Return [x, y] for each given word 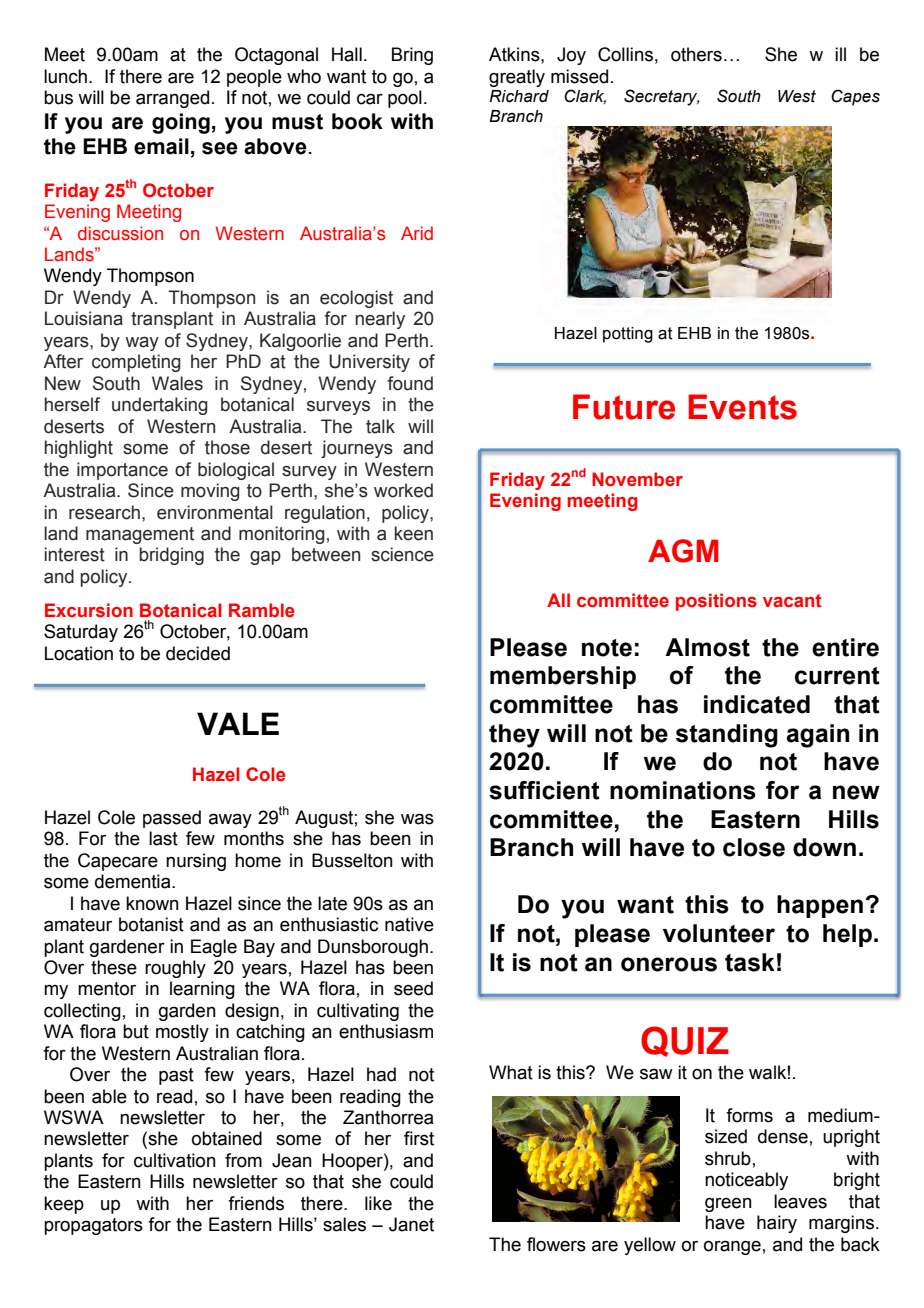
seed [413, 988]
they [514, 736]
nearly [380, 320]
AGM [683, 551]
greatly [517, 78]
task [750, 962]
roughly [175, 969]
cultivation [175, 1160]
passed [172, 819]
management [140, 535]
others [696, 54]
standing [727, 736]
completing [136, 363]
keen [414, 533]
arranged [172, 99]
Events [742, 407]
